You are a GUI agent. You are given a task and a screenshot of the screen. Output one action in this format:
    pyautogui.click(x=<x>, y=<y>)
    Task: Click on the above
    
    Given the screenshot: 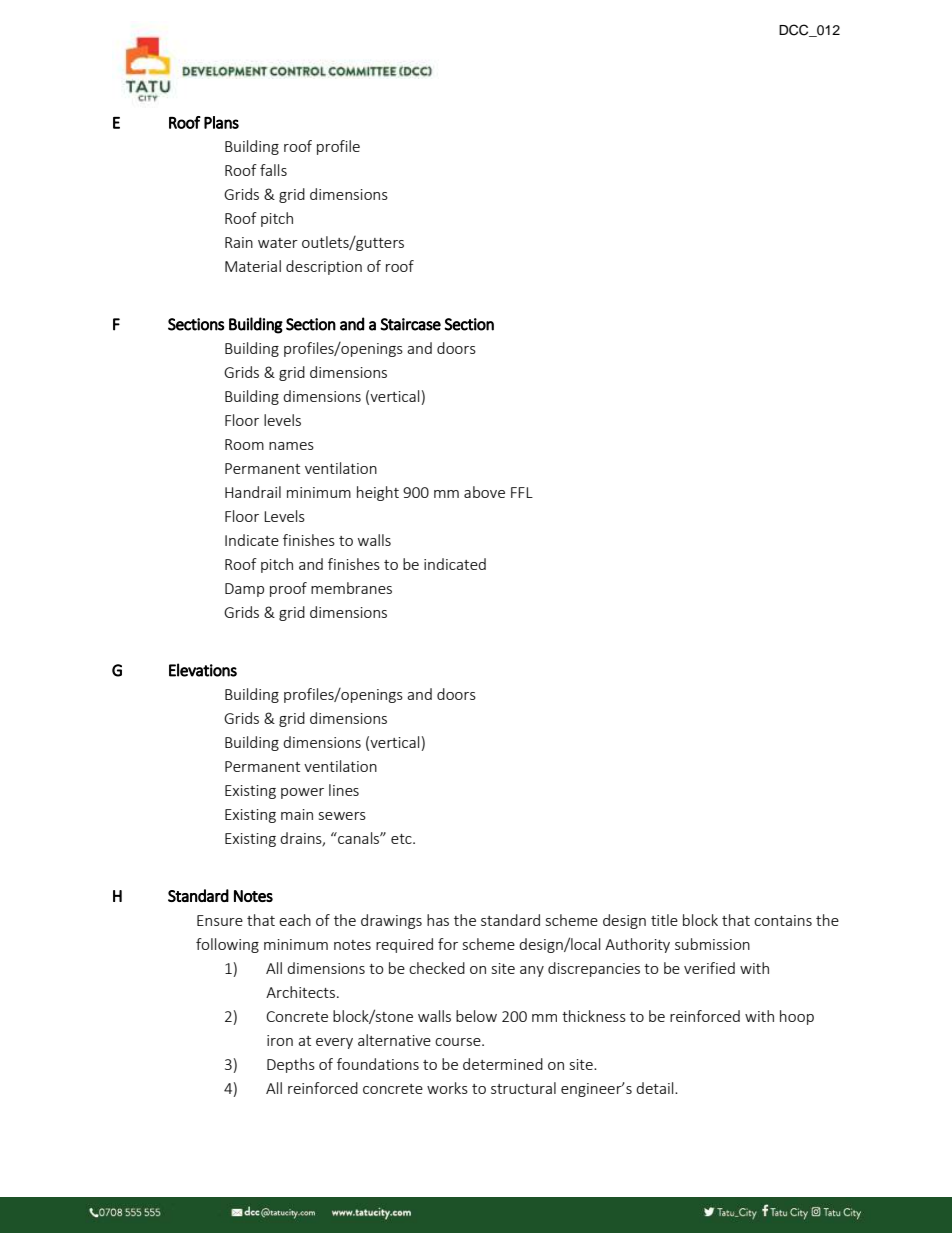 What is the action you would take?
    pyautogui.click(x=484, y=492)
